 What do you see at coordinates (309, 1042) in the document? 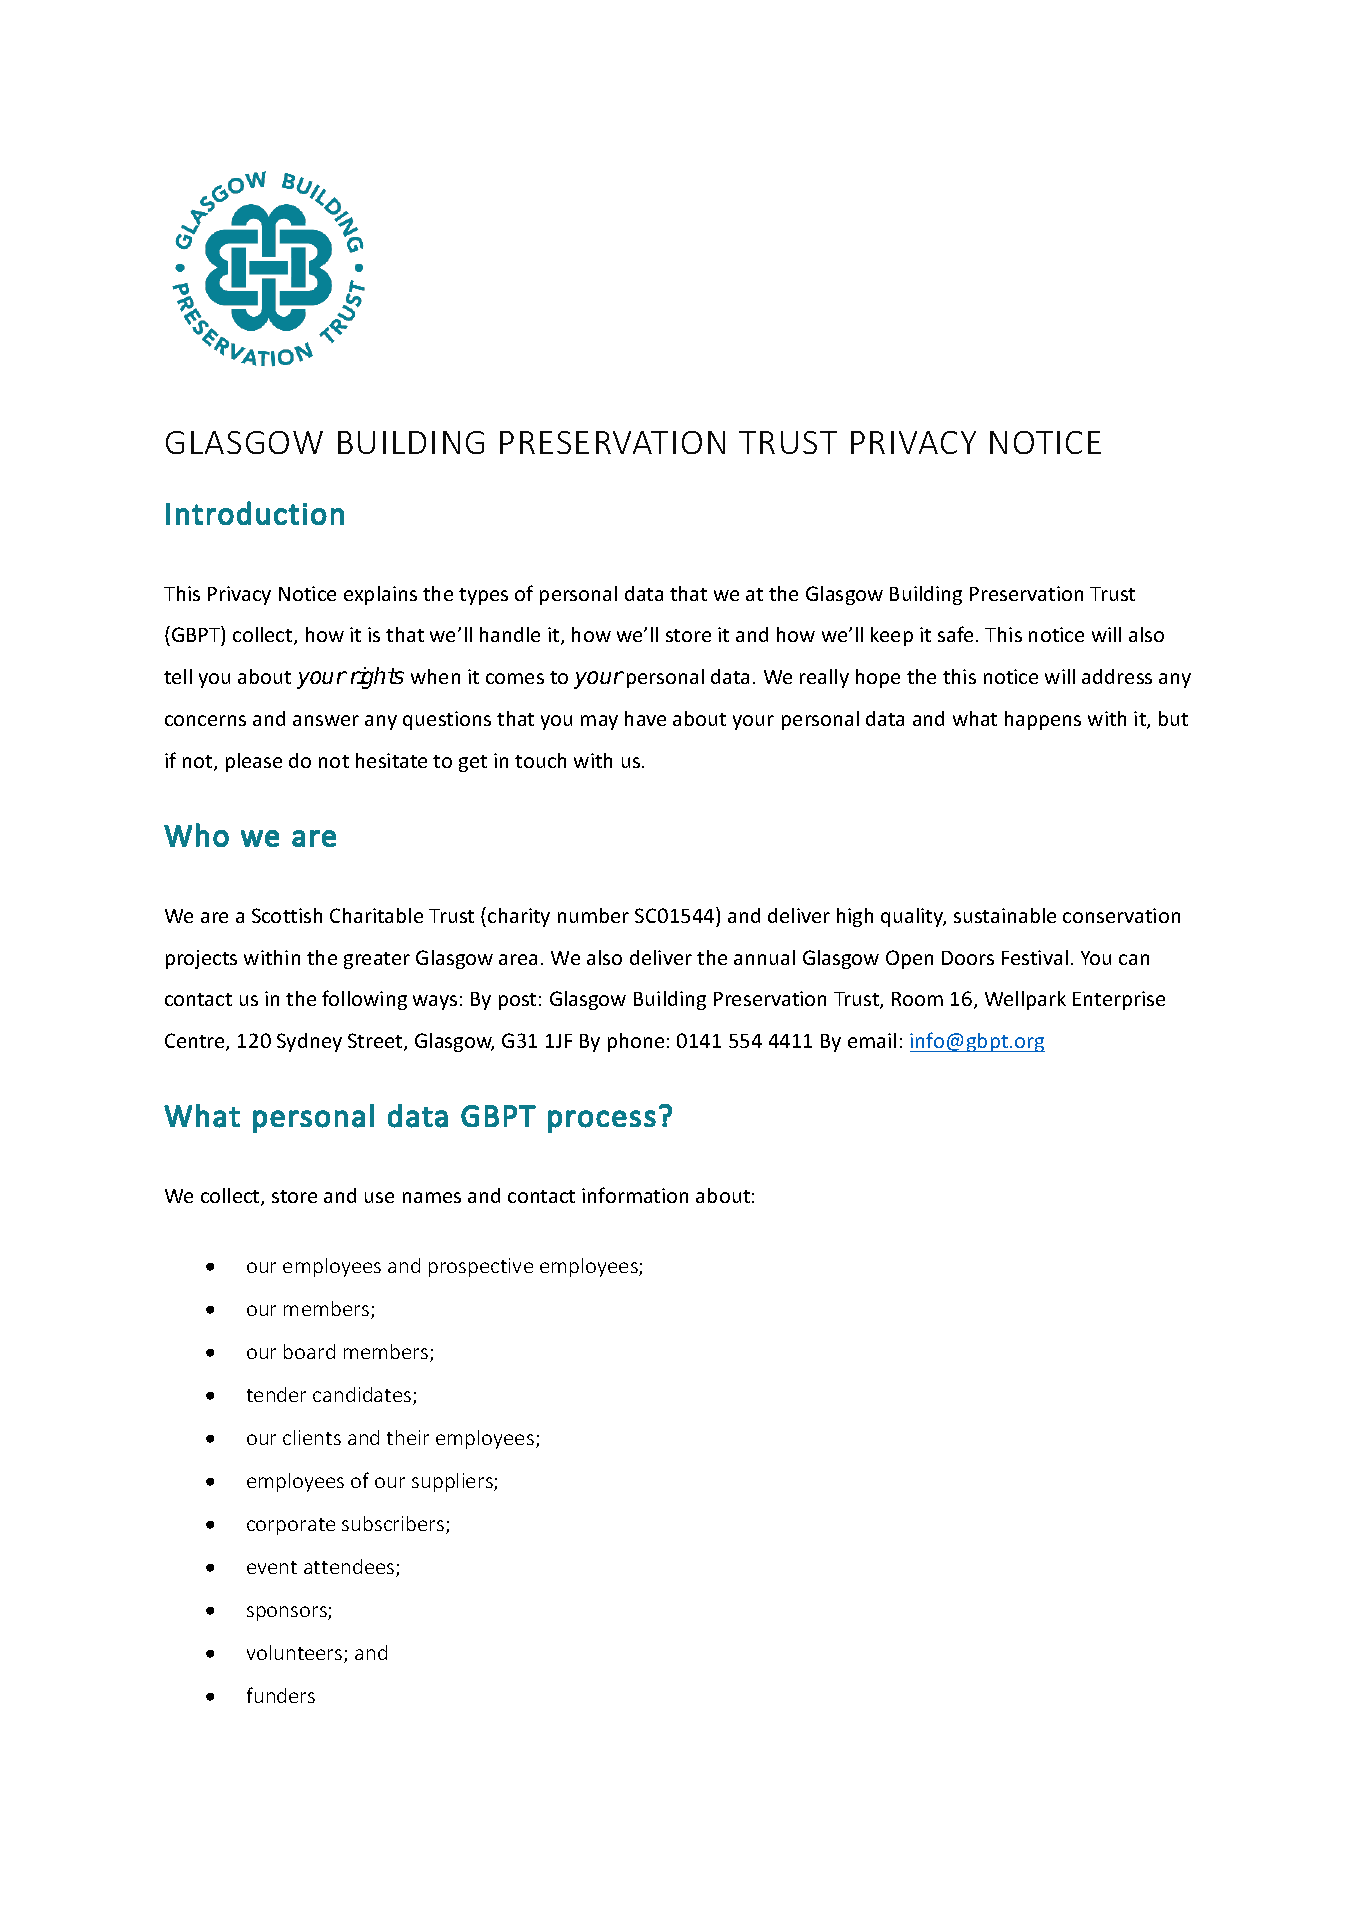
I see `Sydney` at bounding box center [309, 1042].
